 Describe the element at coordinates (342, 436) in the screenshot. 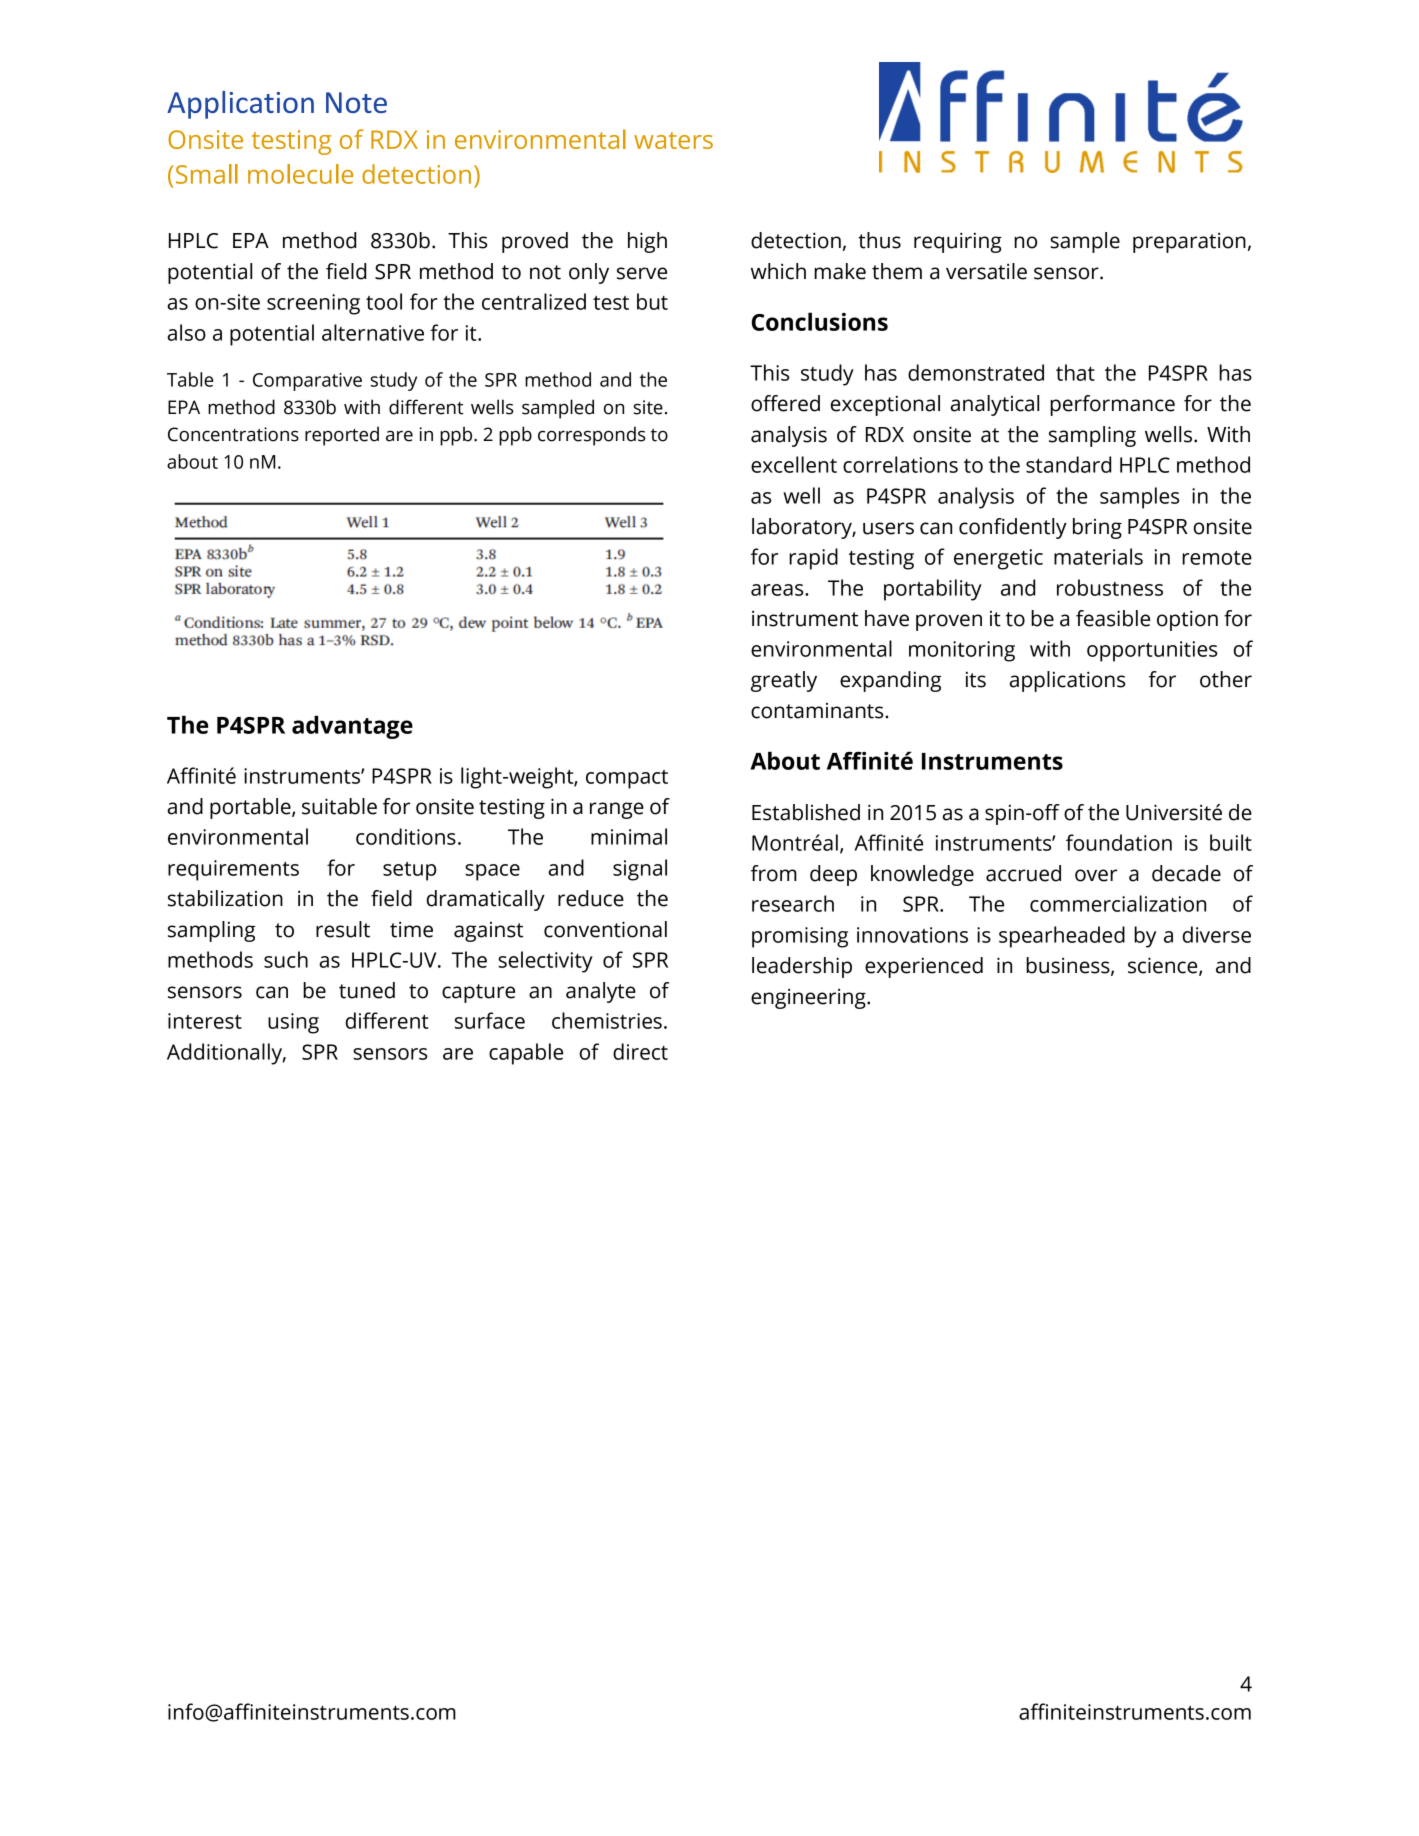

I see `reported` at that location.
